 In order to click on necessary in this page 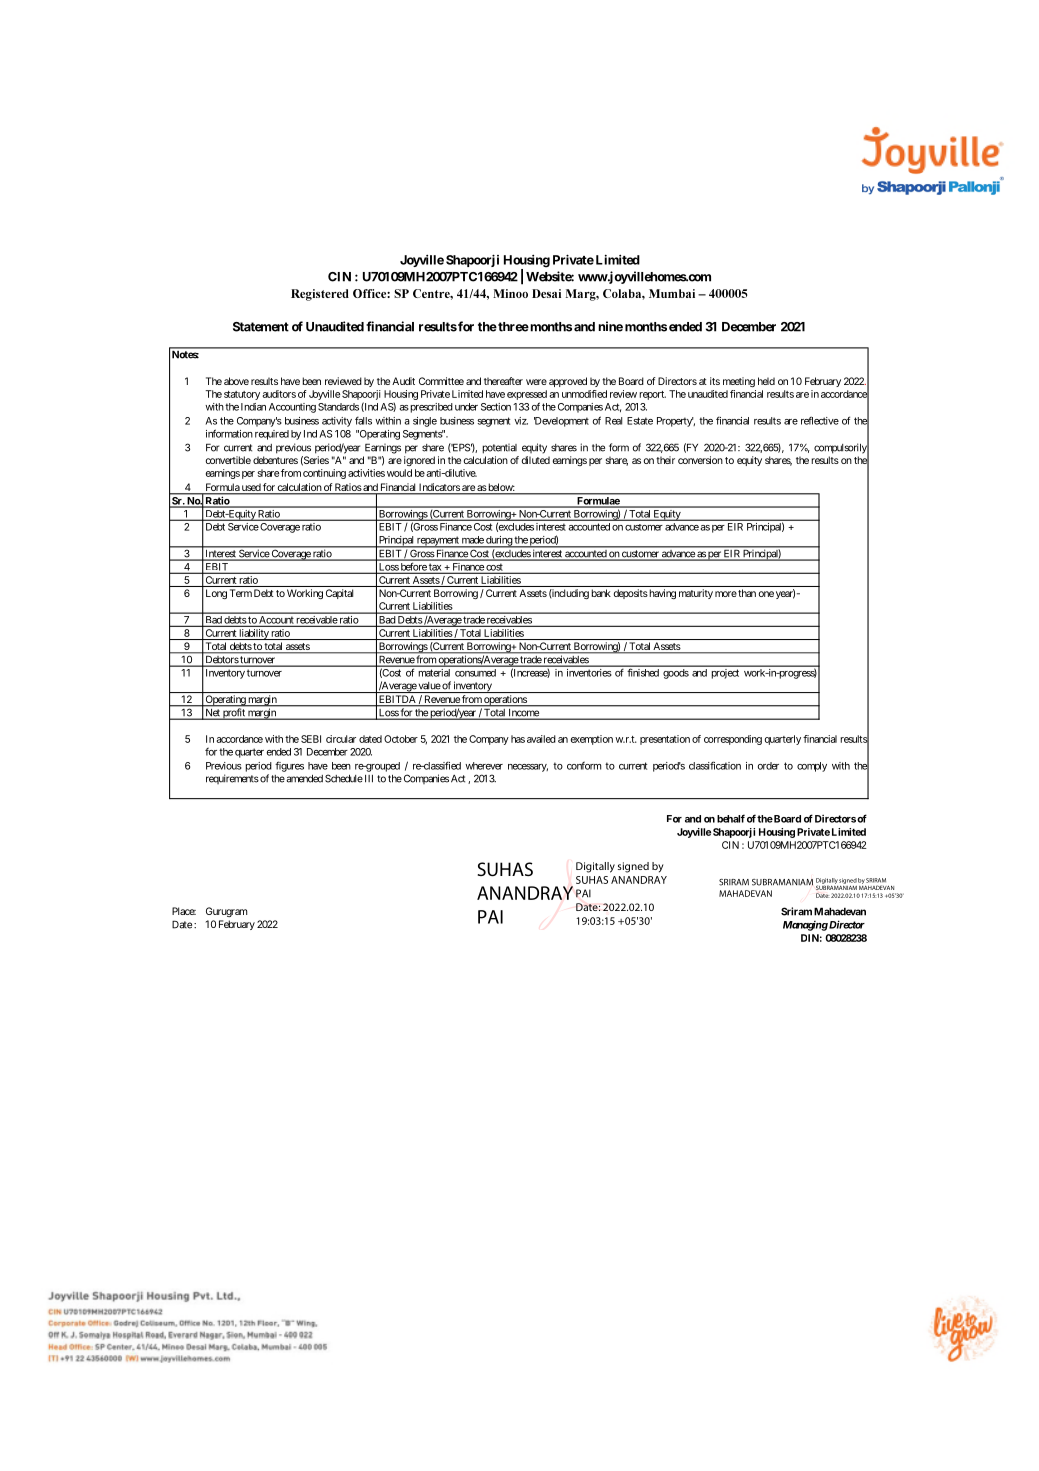, I will do `click(528, 768)`.
